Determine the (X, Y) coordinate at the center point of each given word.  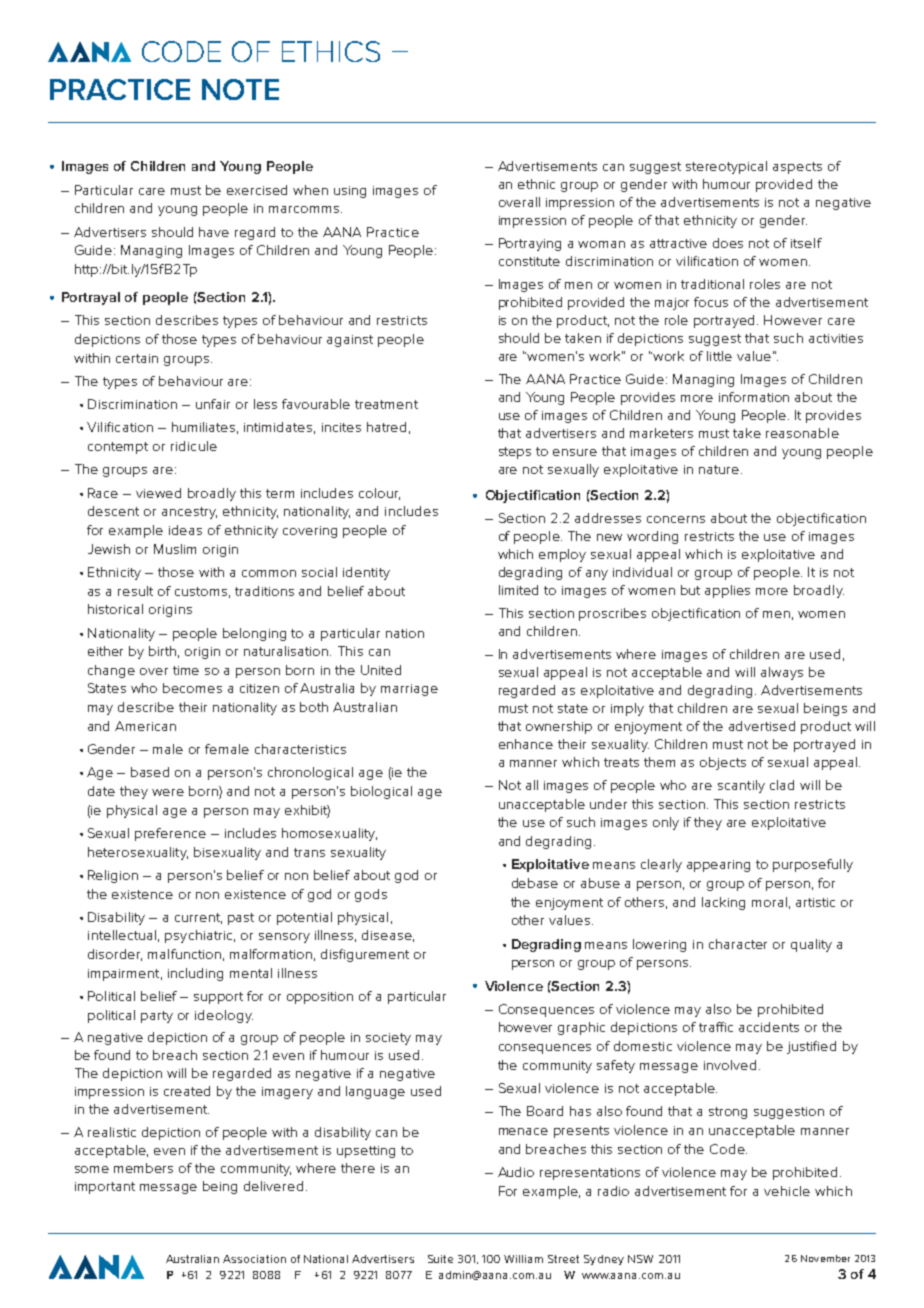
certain (137, 358)
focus (711, 302)
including (195, 974)
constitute (529, 261)
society (388, 1039)
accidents (769, 1027)
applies (727, 591)
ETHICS (331, 51)
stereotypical (726, 167)
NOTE (240, 89)
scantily (741, 786)
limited (518, 590)
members (143, 1168)
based (150, 772)
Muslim (175, 549)
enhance (526, 744)
